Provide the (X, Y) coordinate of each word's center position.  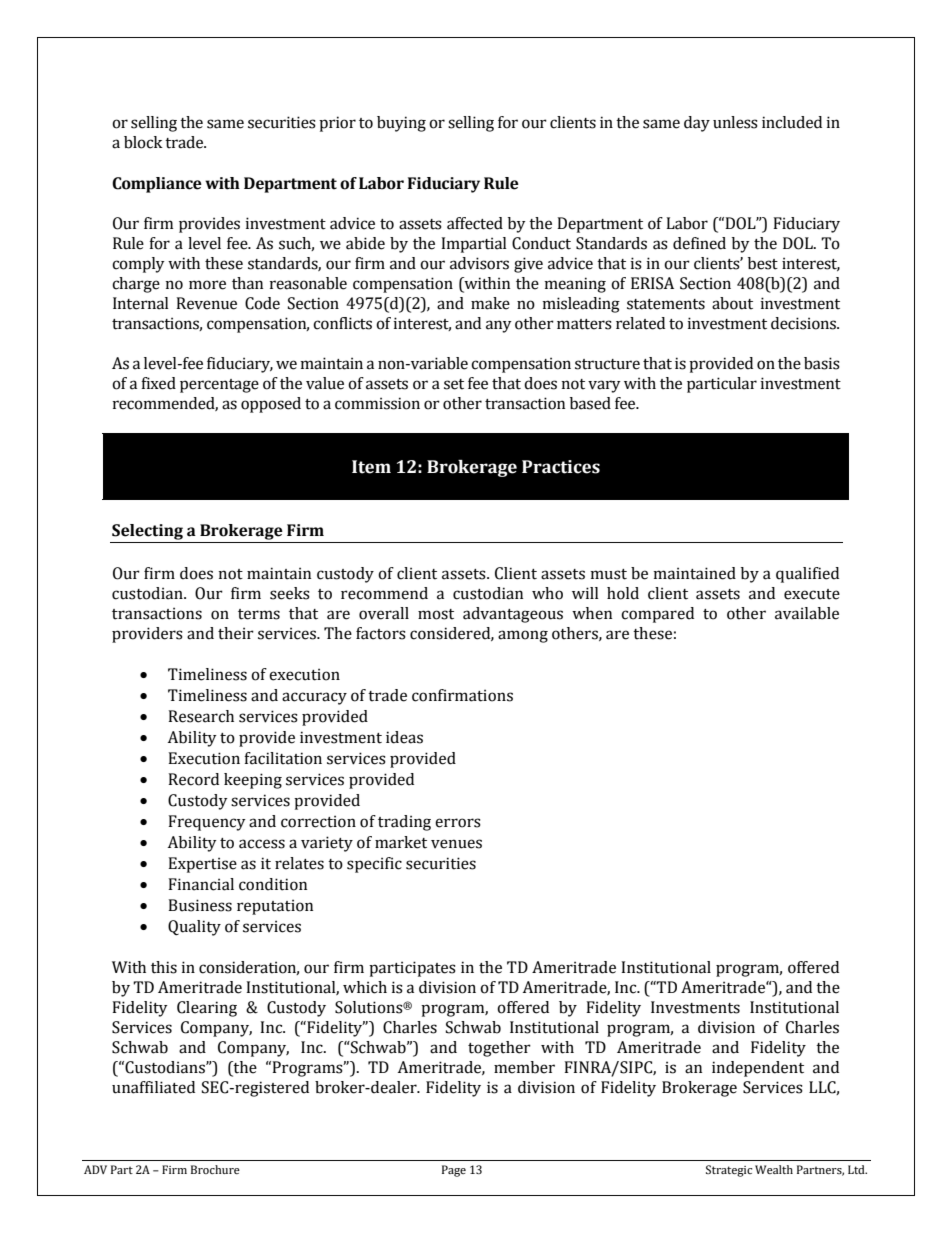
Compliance (157, 185)
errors (458, 823)
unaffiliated (153, 1087)
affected (475, 223)
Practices (561, 467)
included (792, 122)
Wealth (774, 1169)
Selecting (147, 533)
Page (454, 1171)
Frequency (207, 823)
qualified (807, 575)
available (807, 613)
